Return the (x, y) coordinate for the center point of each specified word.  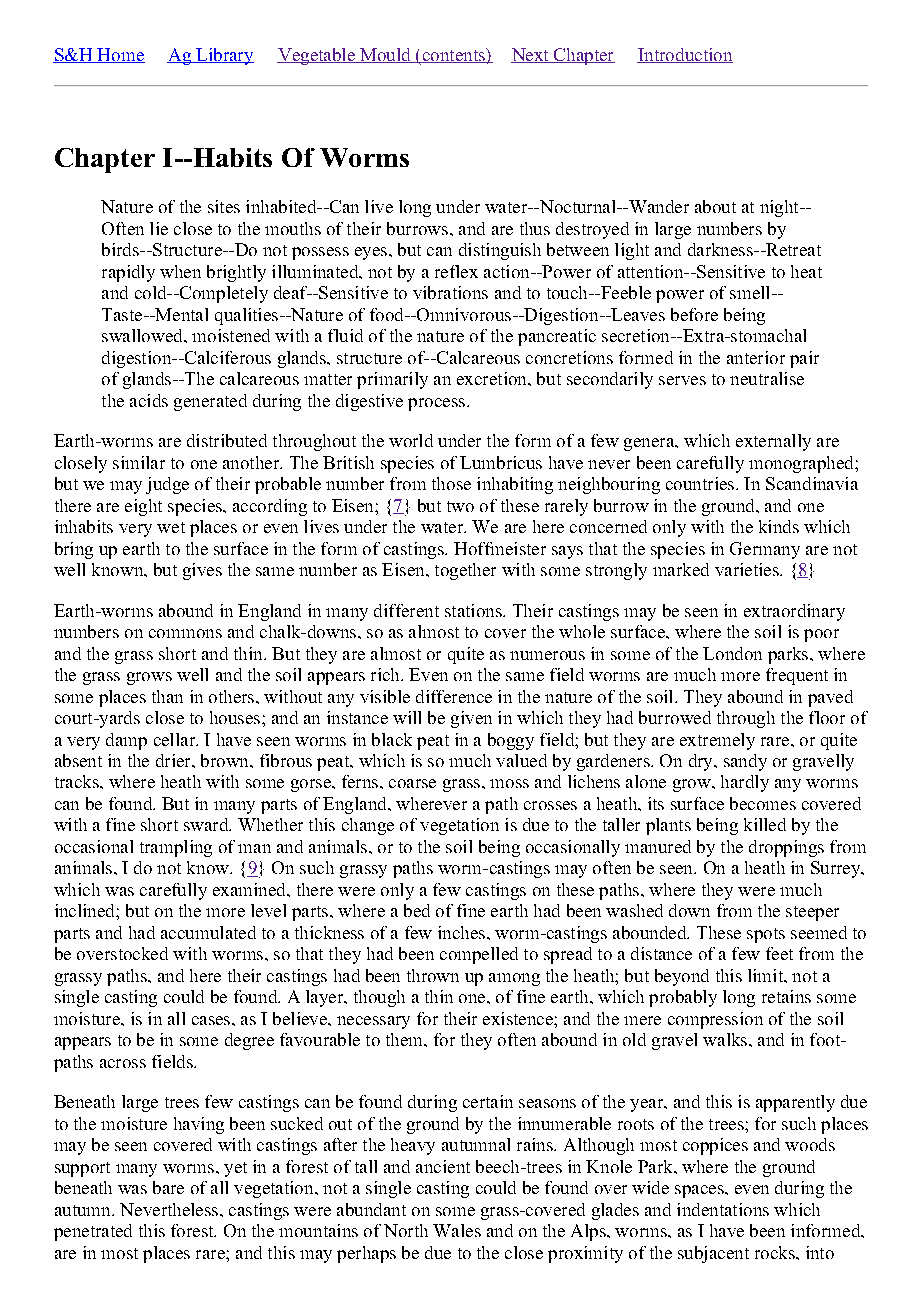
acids (149, 400)
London (732, 653)
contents (453, 55)
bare (168, 1187)
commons (185, 633)
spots (766, 935)
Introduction (685, 55)
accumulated (208, 932)
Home (120, 55)
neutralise (767, 378)
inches (461, 932)
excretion (493, 378)
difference (454, 696)
